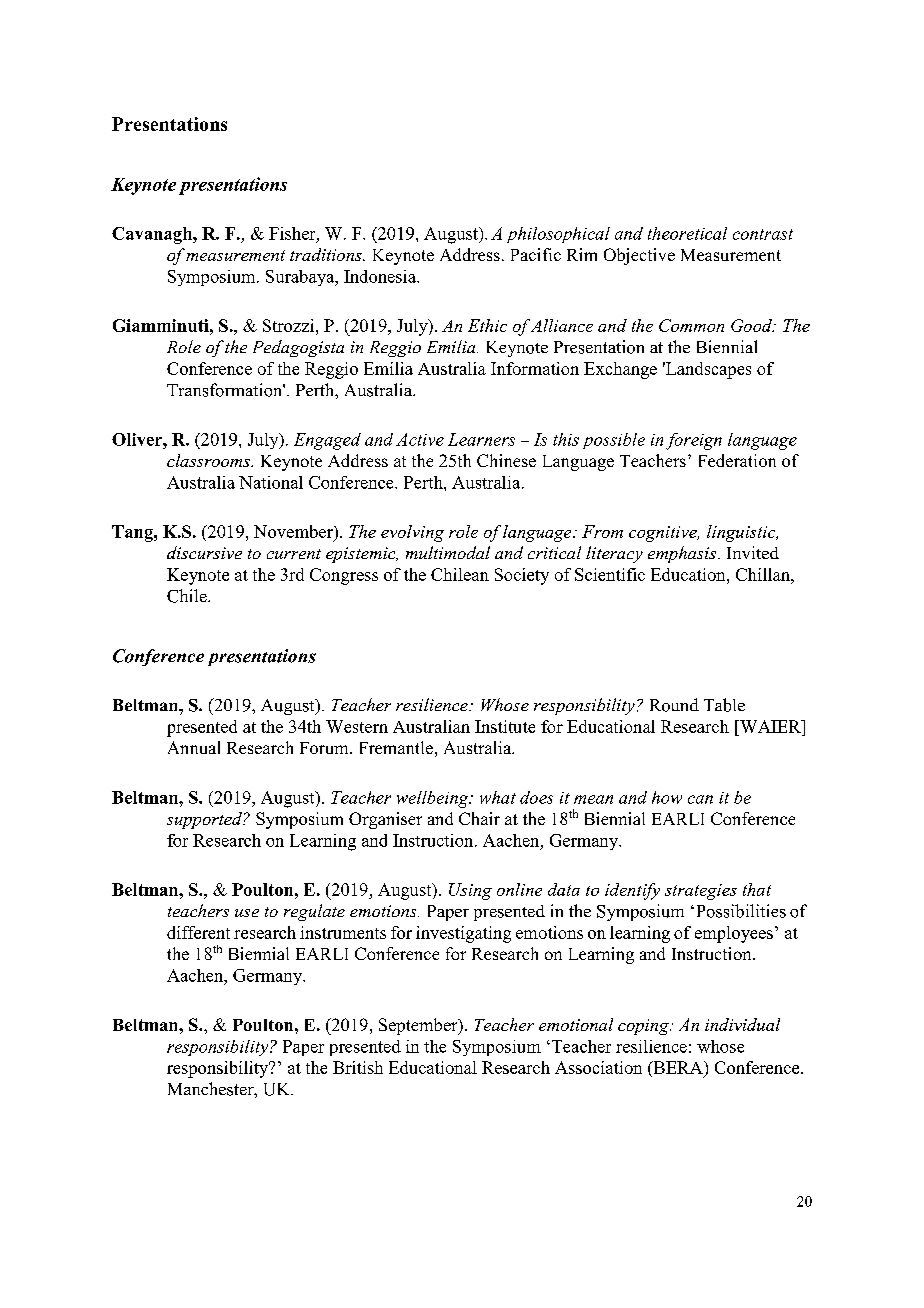  Describe the element at coordinates (204, 552) in the document. I see `discursive` at that location.
